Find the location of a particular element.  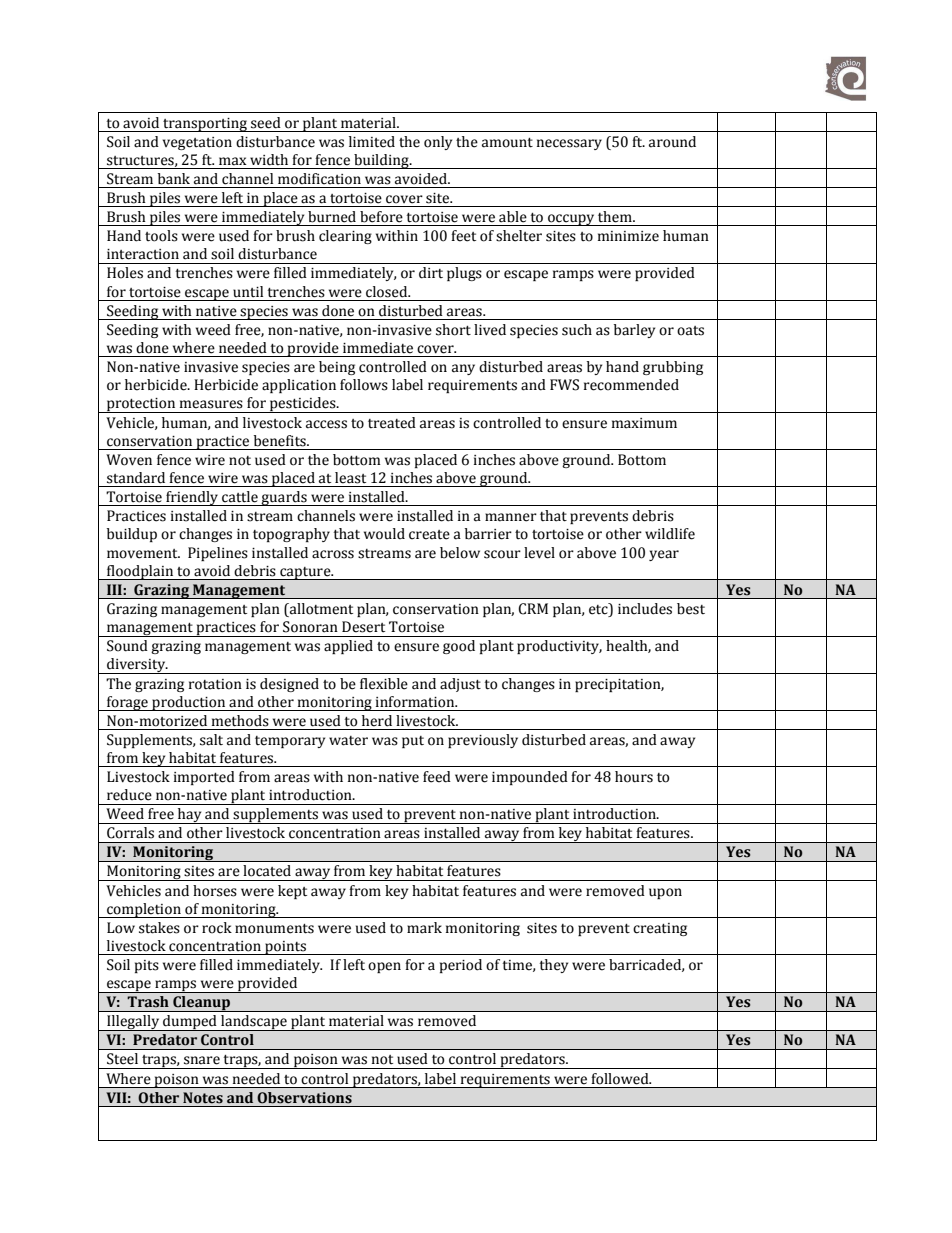

hay is located at coordinates (190, 816).
